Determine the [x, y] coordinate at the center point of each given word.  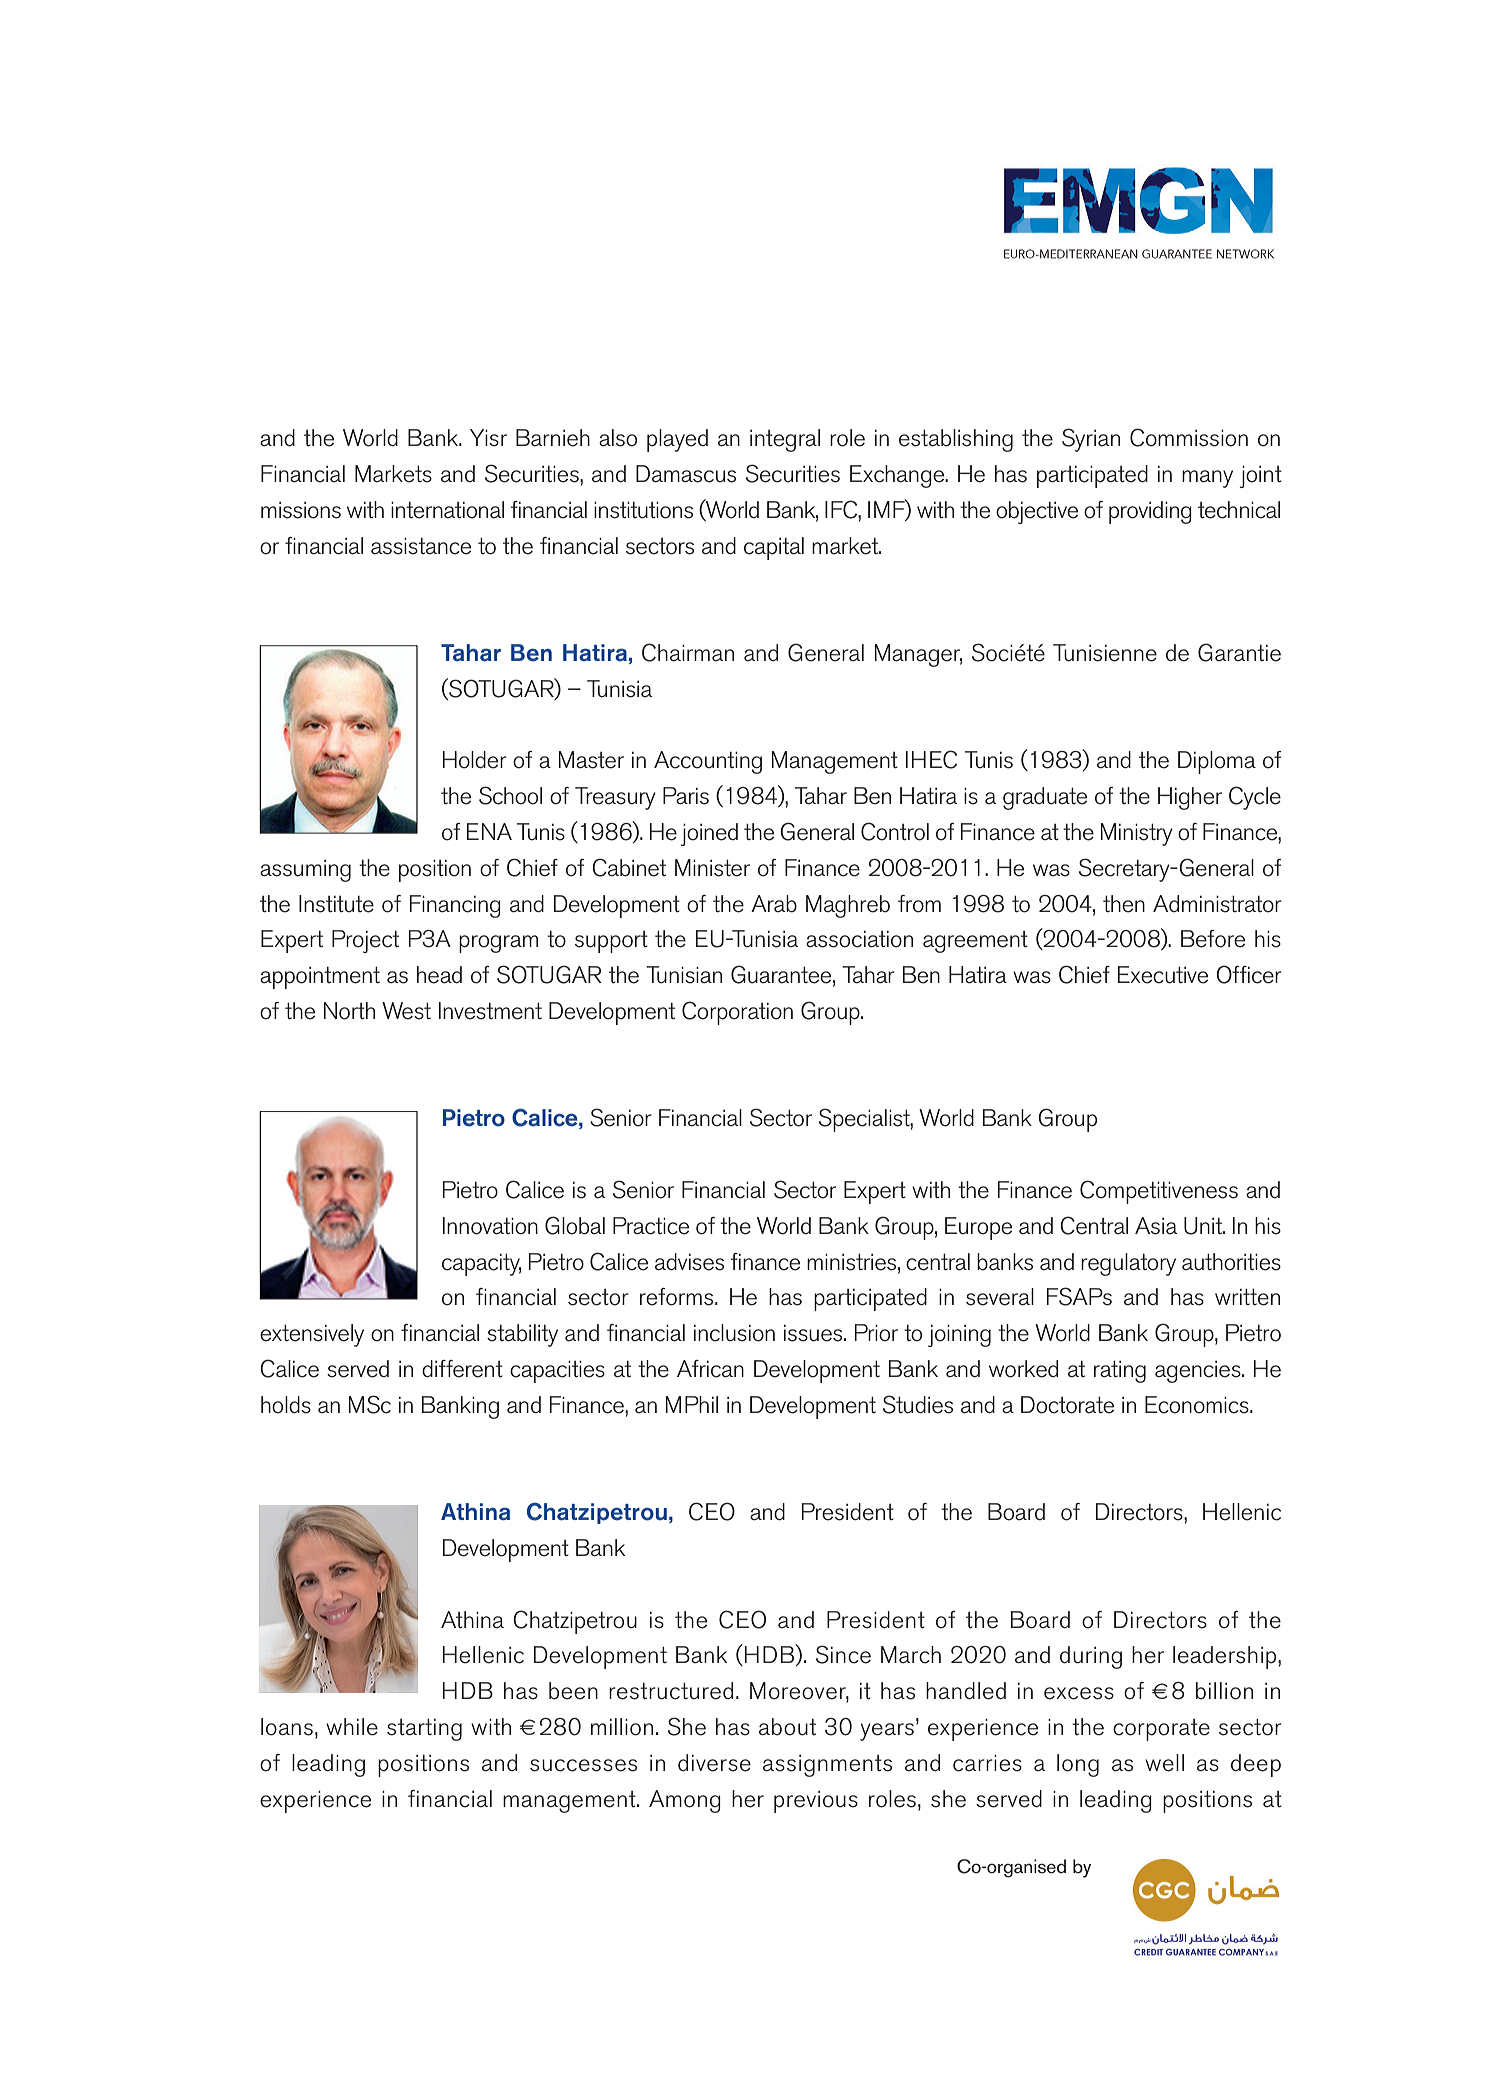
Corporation [737, 1013]
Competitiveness [1159, 1192]
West [406, 1011]
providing [1150, 512]
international [447, 510]
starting [424, 1729]
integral [785, 440]
